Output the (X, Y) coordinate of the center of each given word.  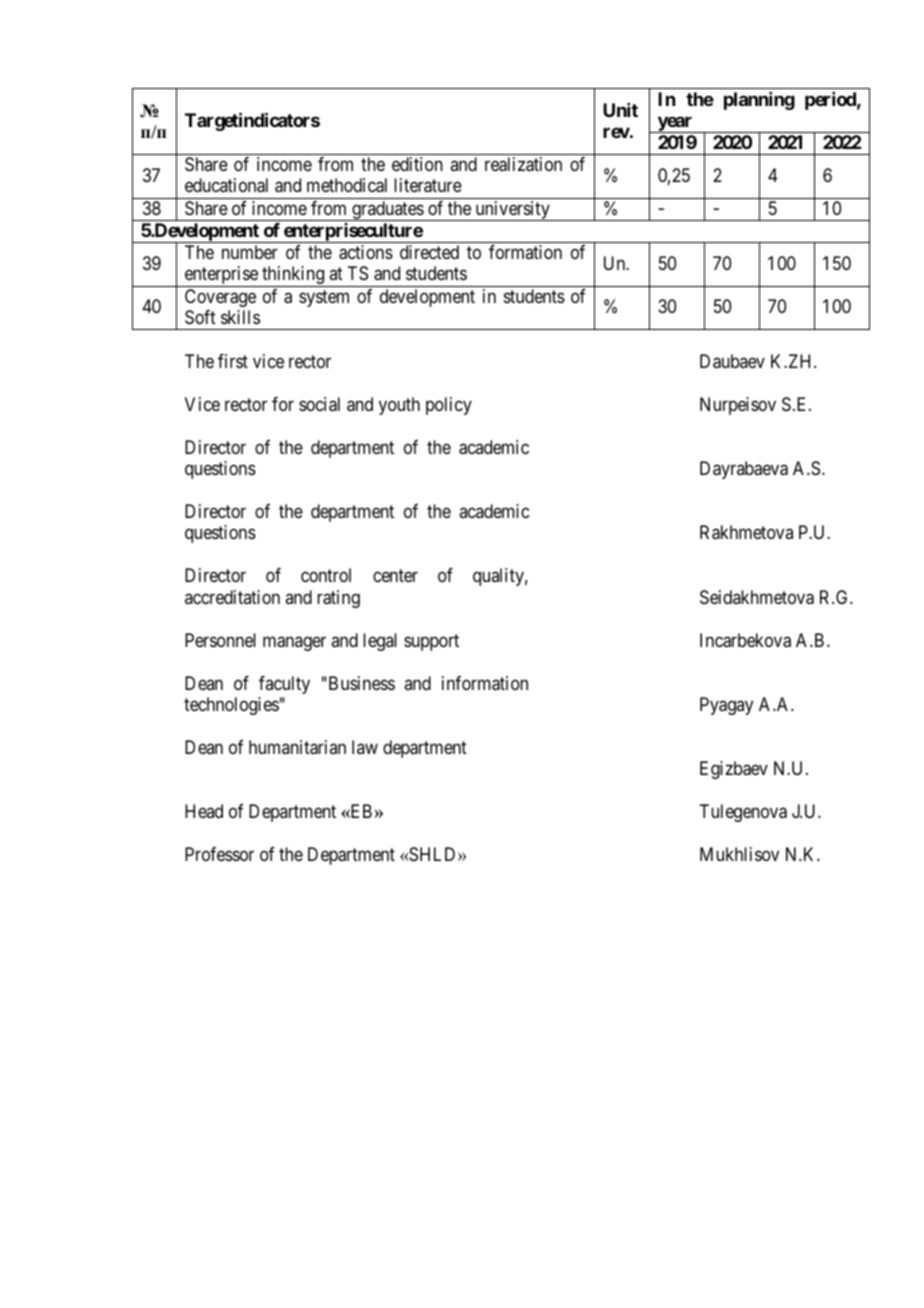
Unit (620, 110)
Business (360, 683)
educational (226, 185)
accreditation (232, 597)
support (431, 642)
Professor (219, 854)
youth (399, 406)
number (250, 252)
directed (429, 252)
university (512, 211)
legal (380, 642)
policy (449, 406)
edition (417, 164)
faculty (284, 685)
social (319, 404)
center (395, 576)
